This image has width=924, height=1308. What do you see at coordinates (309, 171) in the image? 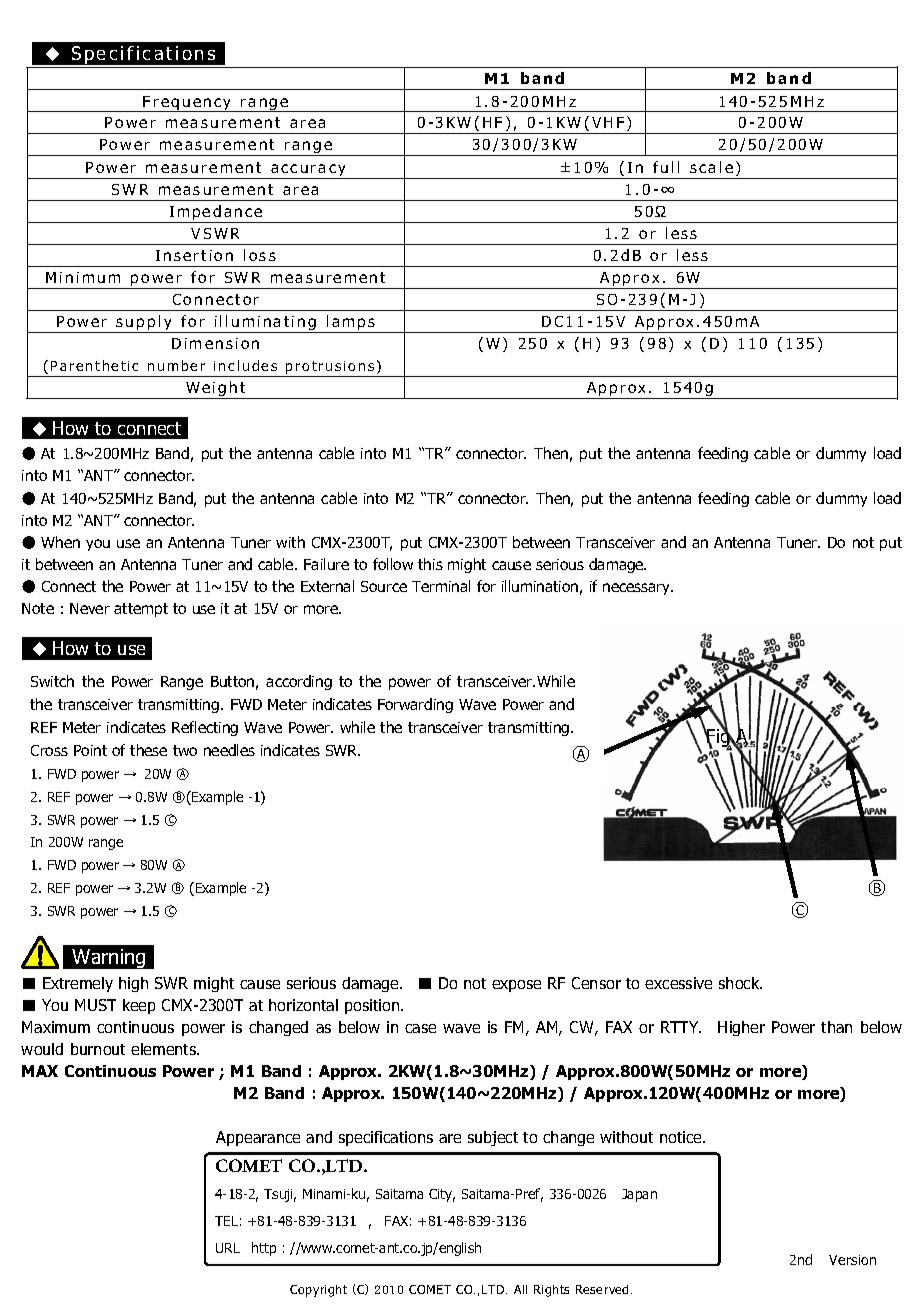
I see `accuracy` at bounding box center [309, 171].
